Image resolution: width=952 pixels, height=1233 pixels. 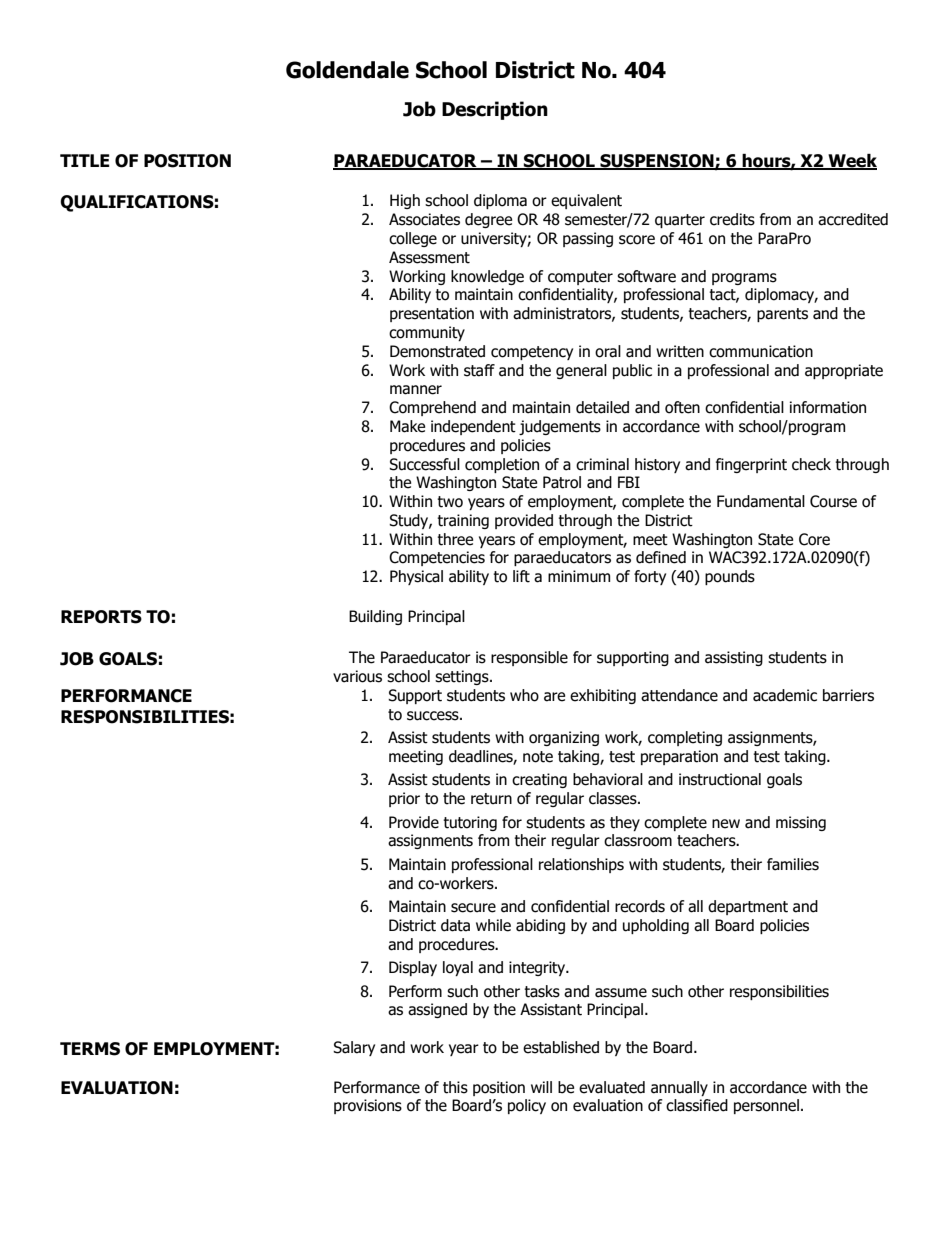 I want to click on this, so click(x=455, y=1087).
